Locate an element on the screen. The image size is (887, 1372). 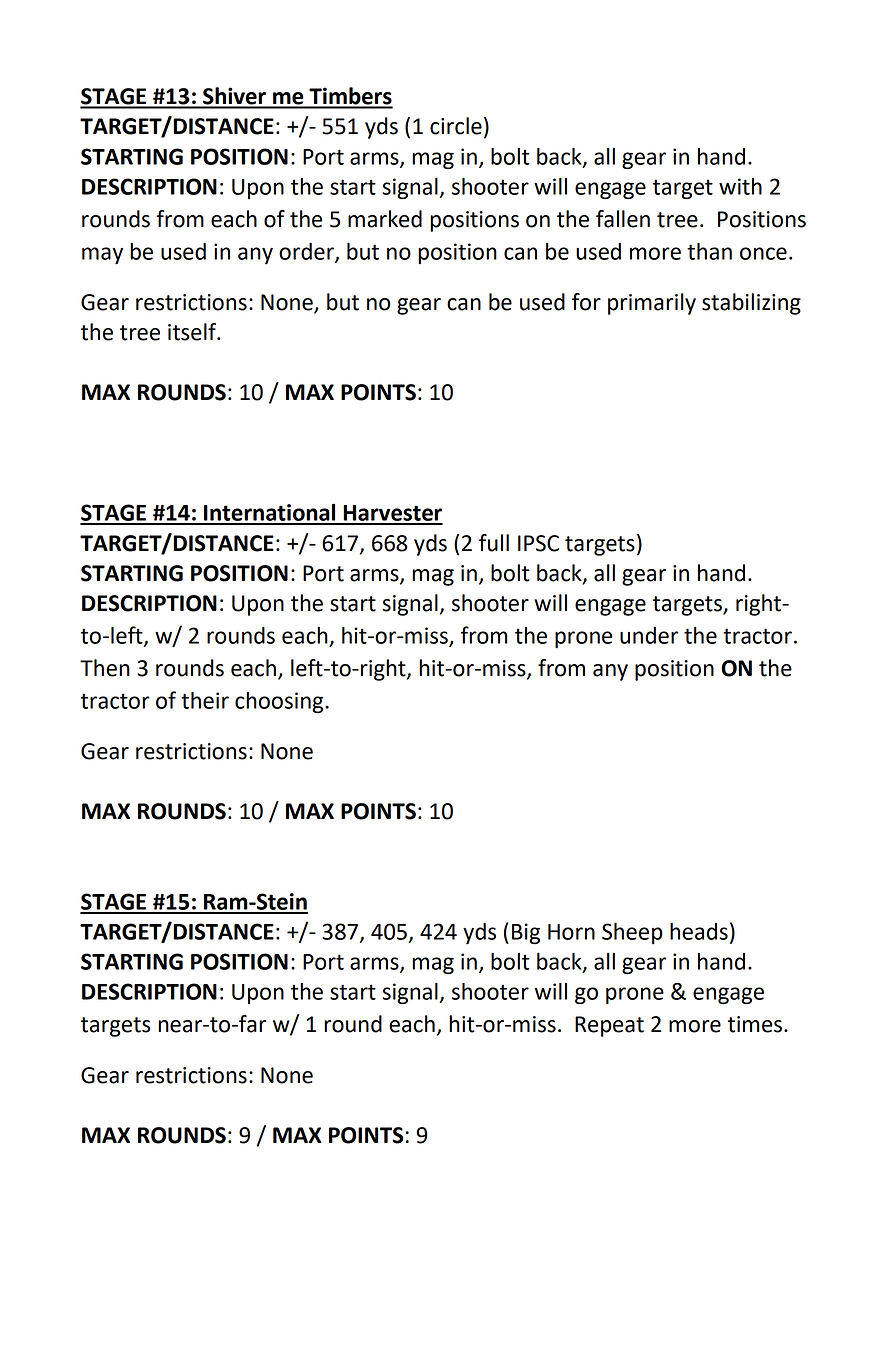
with is located at coordinates (740, 186).
